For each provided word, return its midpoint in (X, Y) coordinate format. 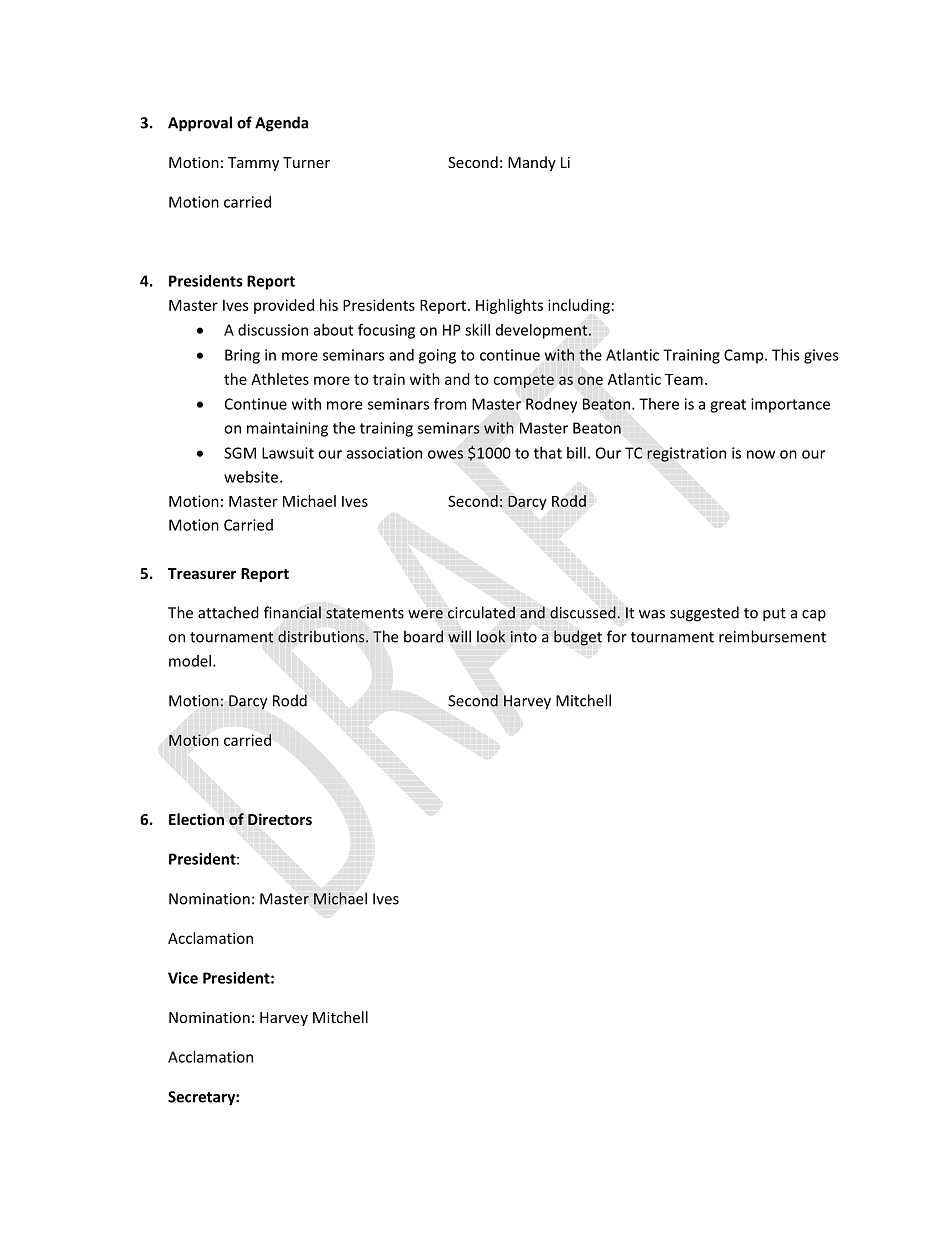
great (728, 406)
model (190, 661)
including (579, 306)
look (491, 636)
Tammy (253, 164)
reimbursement (772, 636)
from (450, 403)
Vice (183, 978)
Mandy (532, 163)
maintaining (287, 429)
